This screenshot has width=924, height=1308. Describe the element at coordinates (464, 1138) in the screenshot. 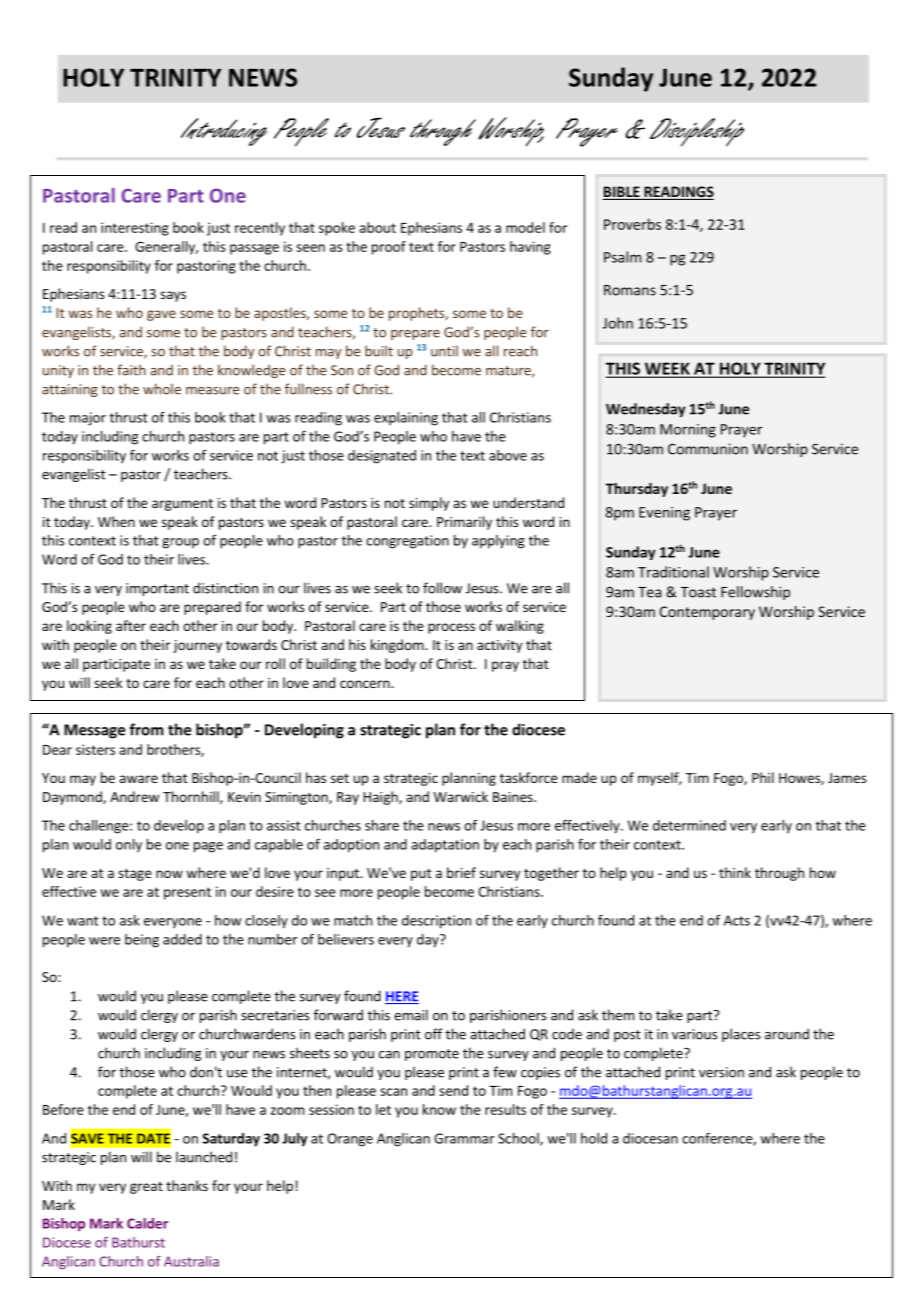

I see `Grammar` at that location.
